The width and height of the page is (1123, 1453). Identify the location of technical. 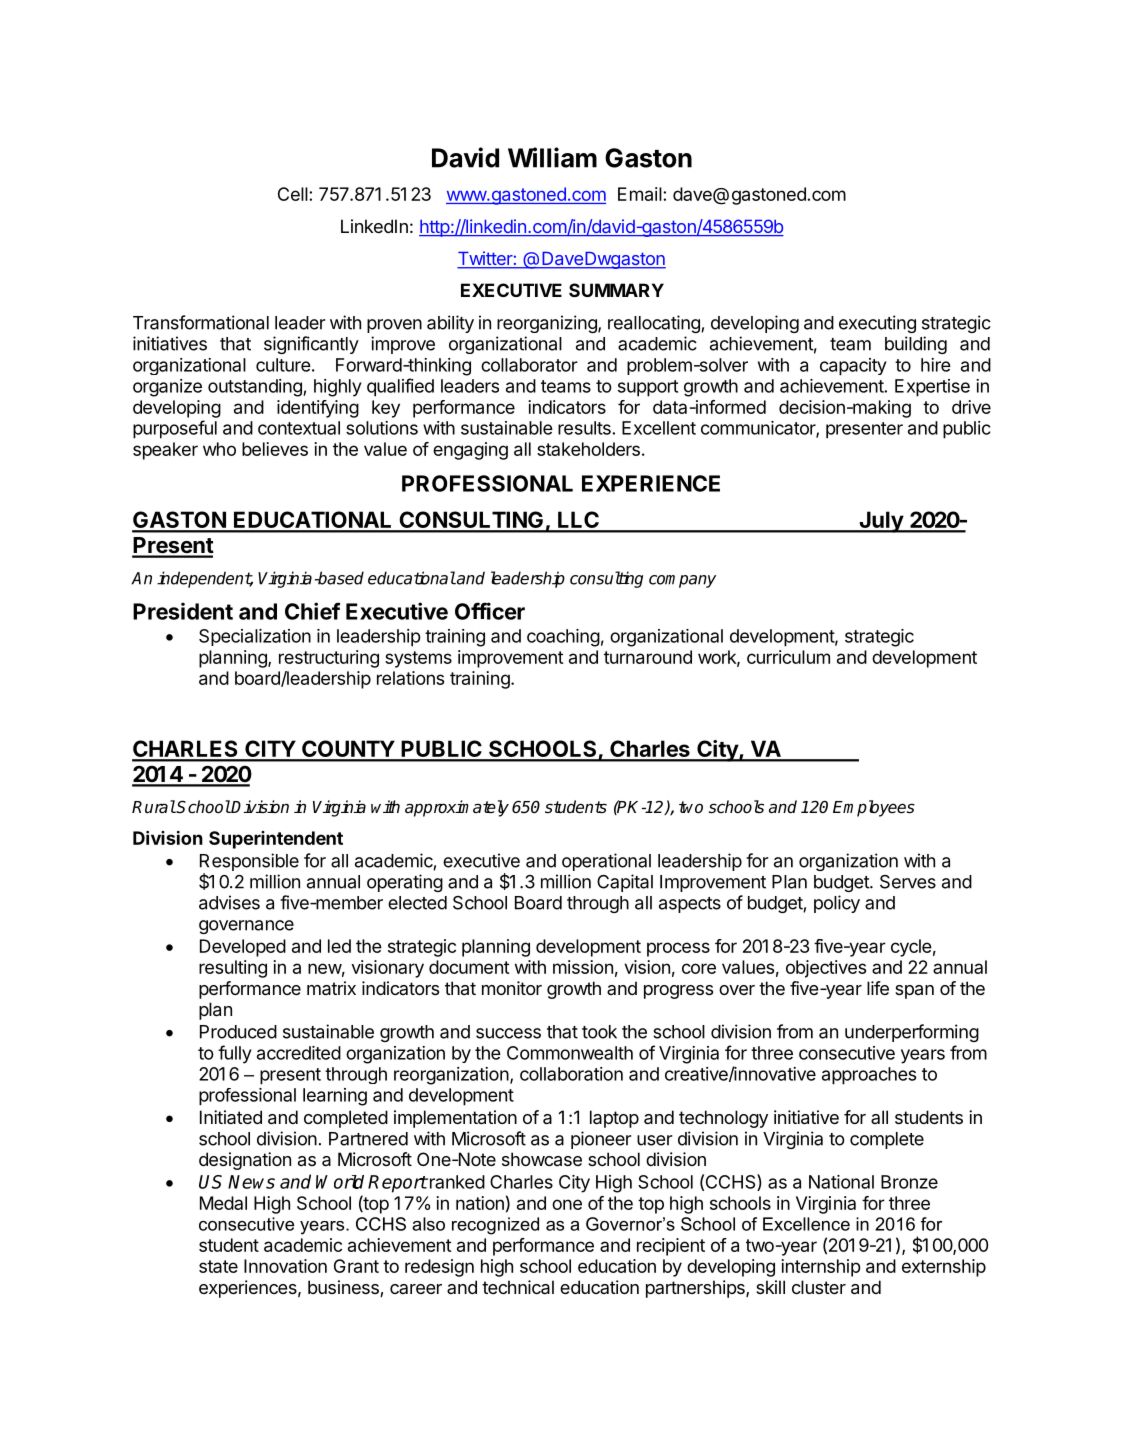
(518, 1287).
